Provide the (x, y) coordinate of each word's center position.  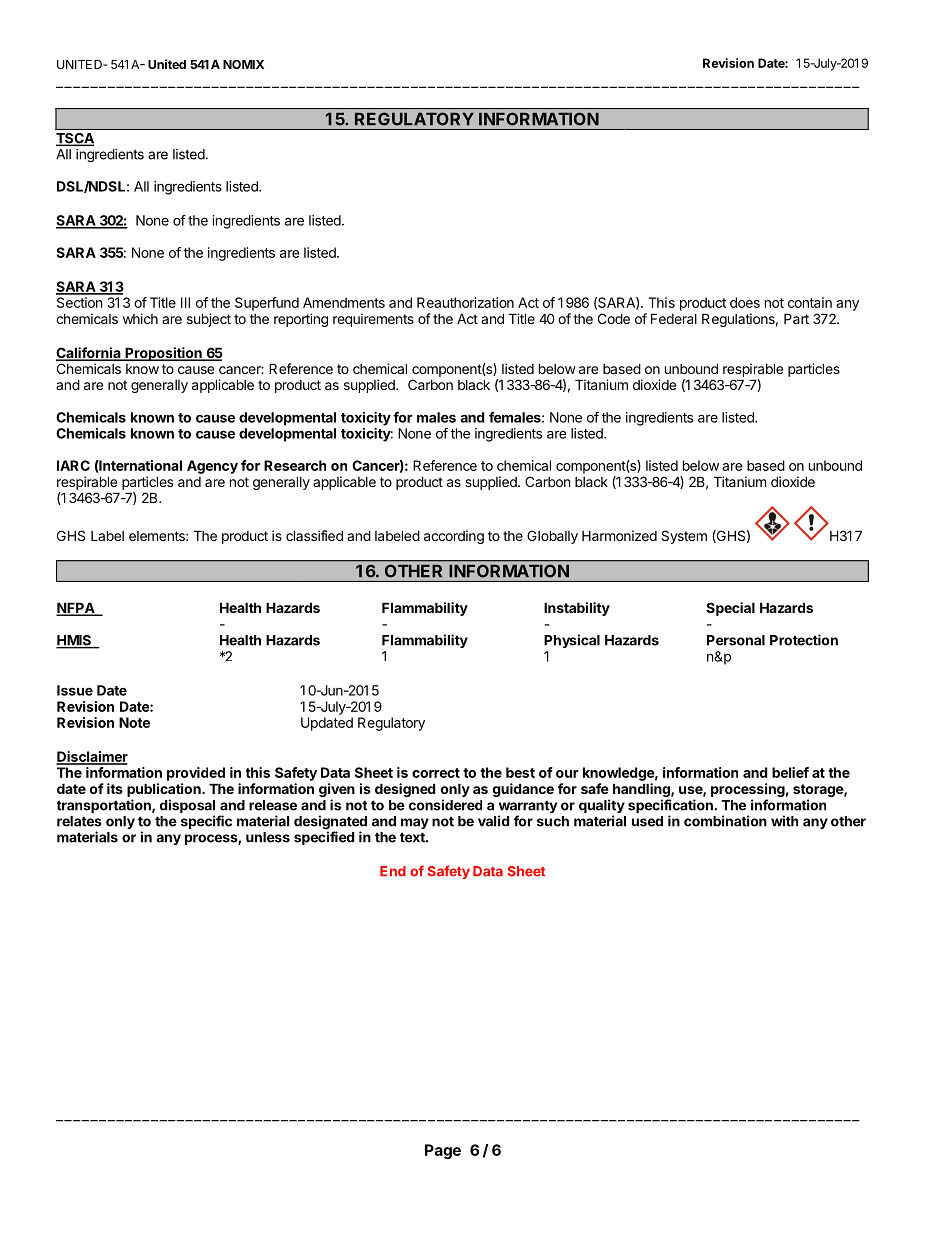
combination (725, 821)
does (745, 302)
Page (443, 1151)
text (413, 837)
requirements (373, 320)
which (140, 318)
